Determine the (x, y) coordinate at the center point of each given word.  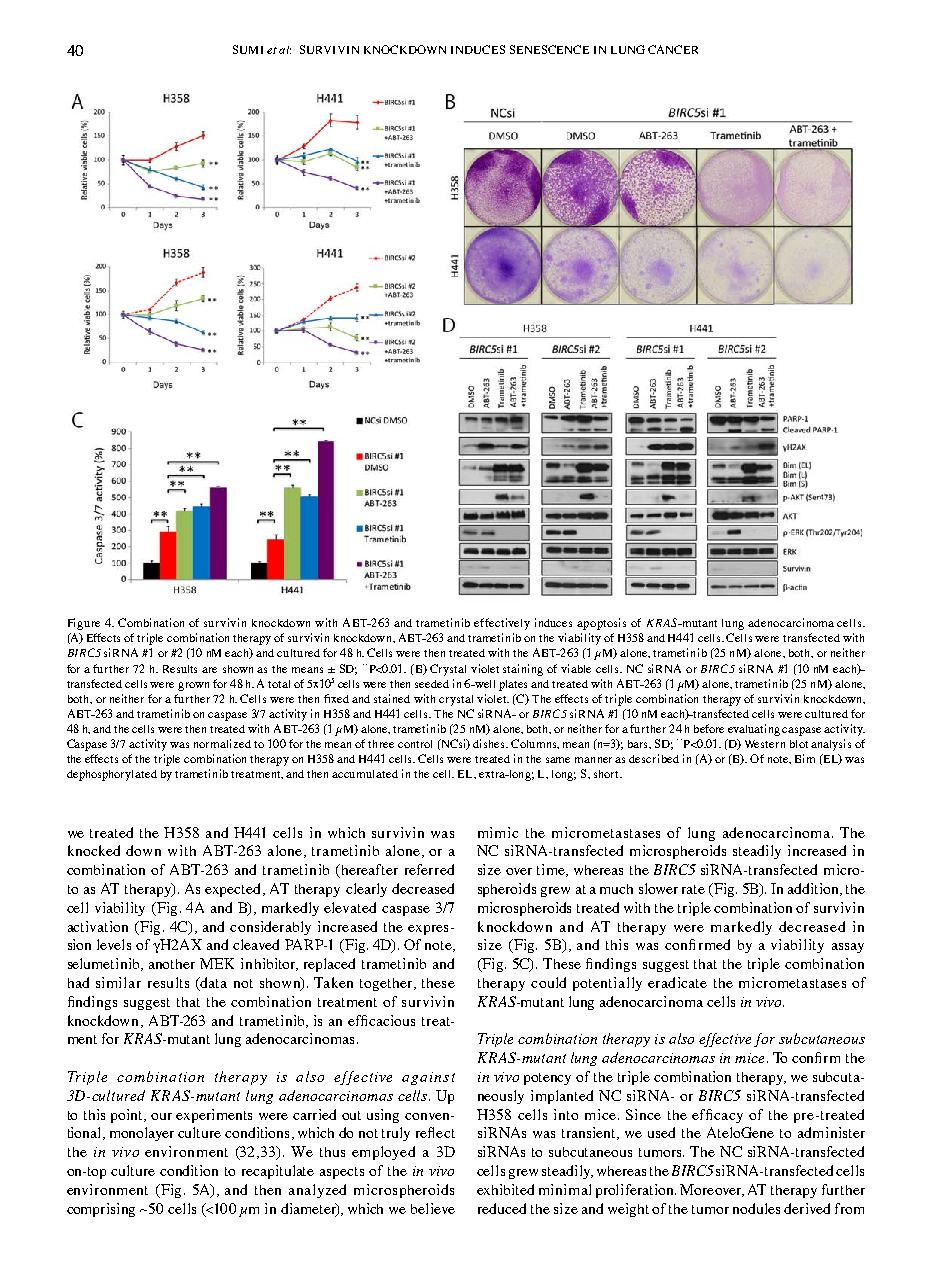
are (209, 670)
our (161, 1116)
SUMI (248, 49)
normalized (222, 743)
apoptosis (601, 624)
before (709, 728)
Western (765, 744)
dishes (490, 743)
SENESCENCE (549, 49)
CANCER (673, 49)
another (172, 964)
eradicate (677, 982)
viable (576, 668)
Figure (84, 624)
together (387, 984)
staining (523, 670)
